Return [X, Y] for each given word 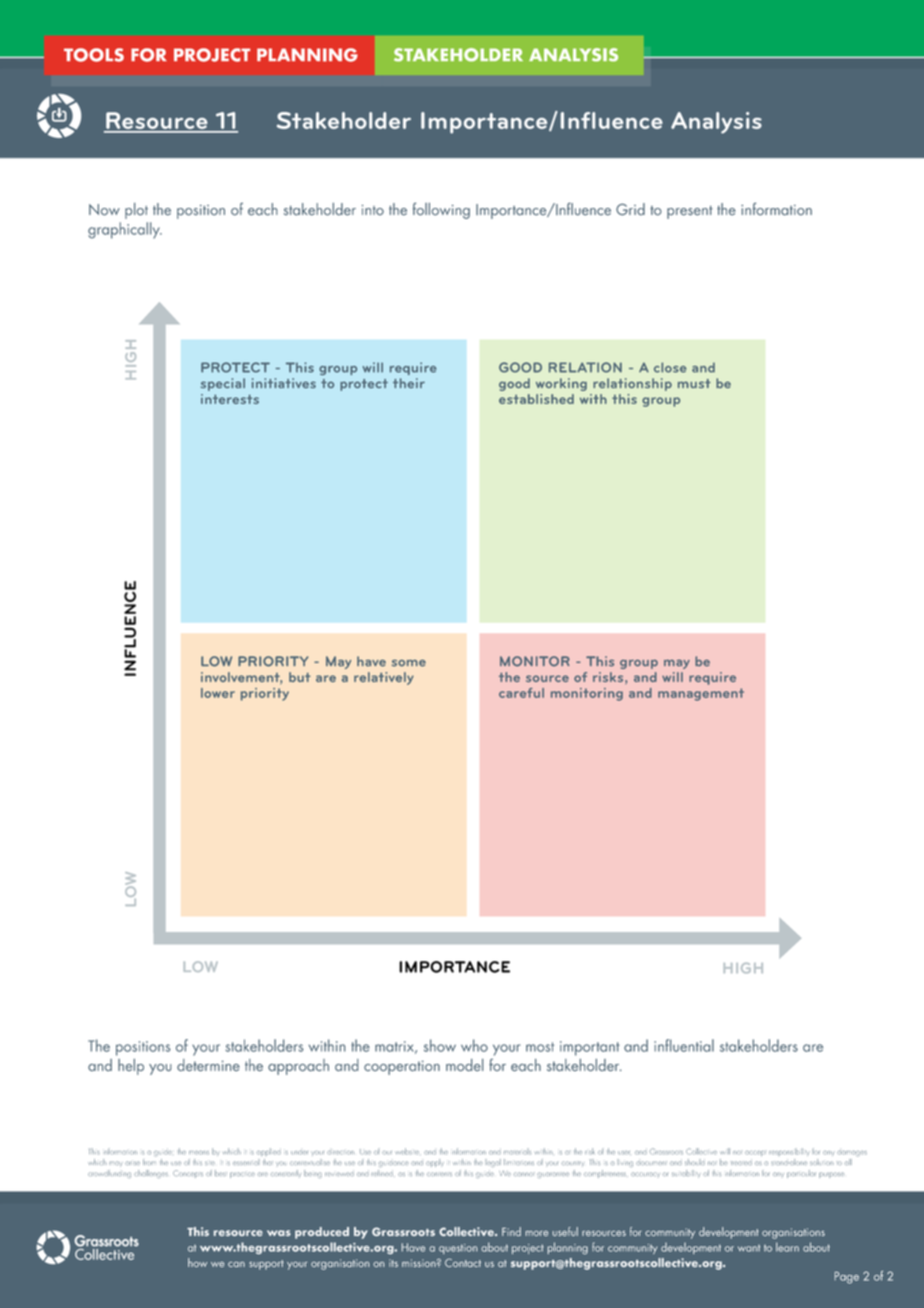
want [749, 1248]
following [441, 211]
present [690, 212]
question [458, 1249]
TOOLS [94, 55]
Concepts [188, 1174]
